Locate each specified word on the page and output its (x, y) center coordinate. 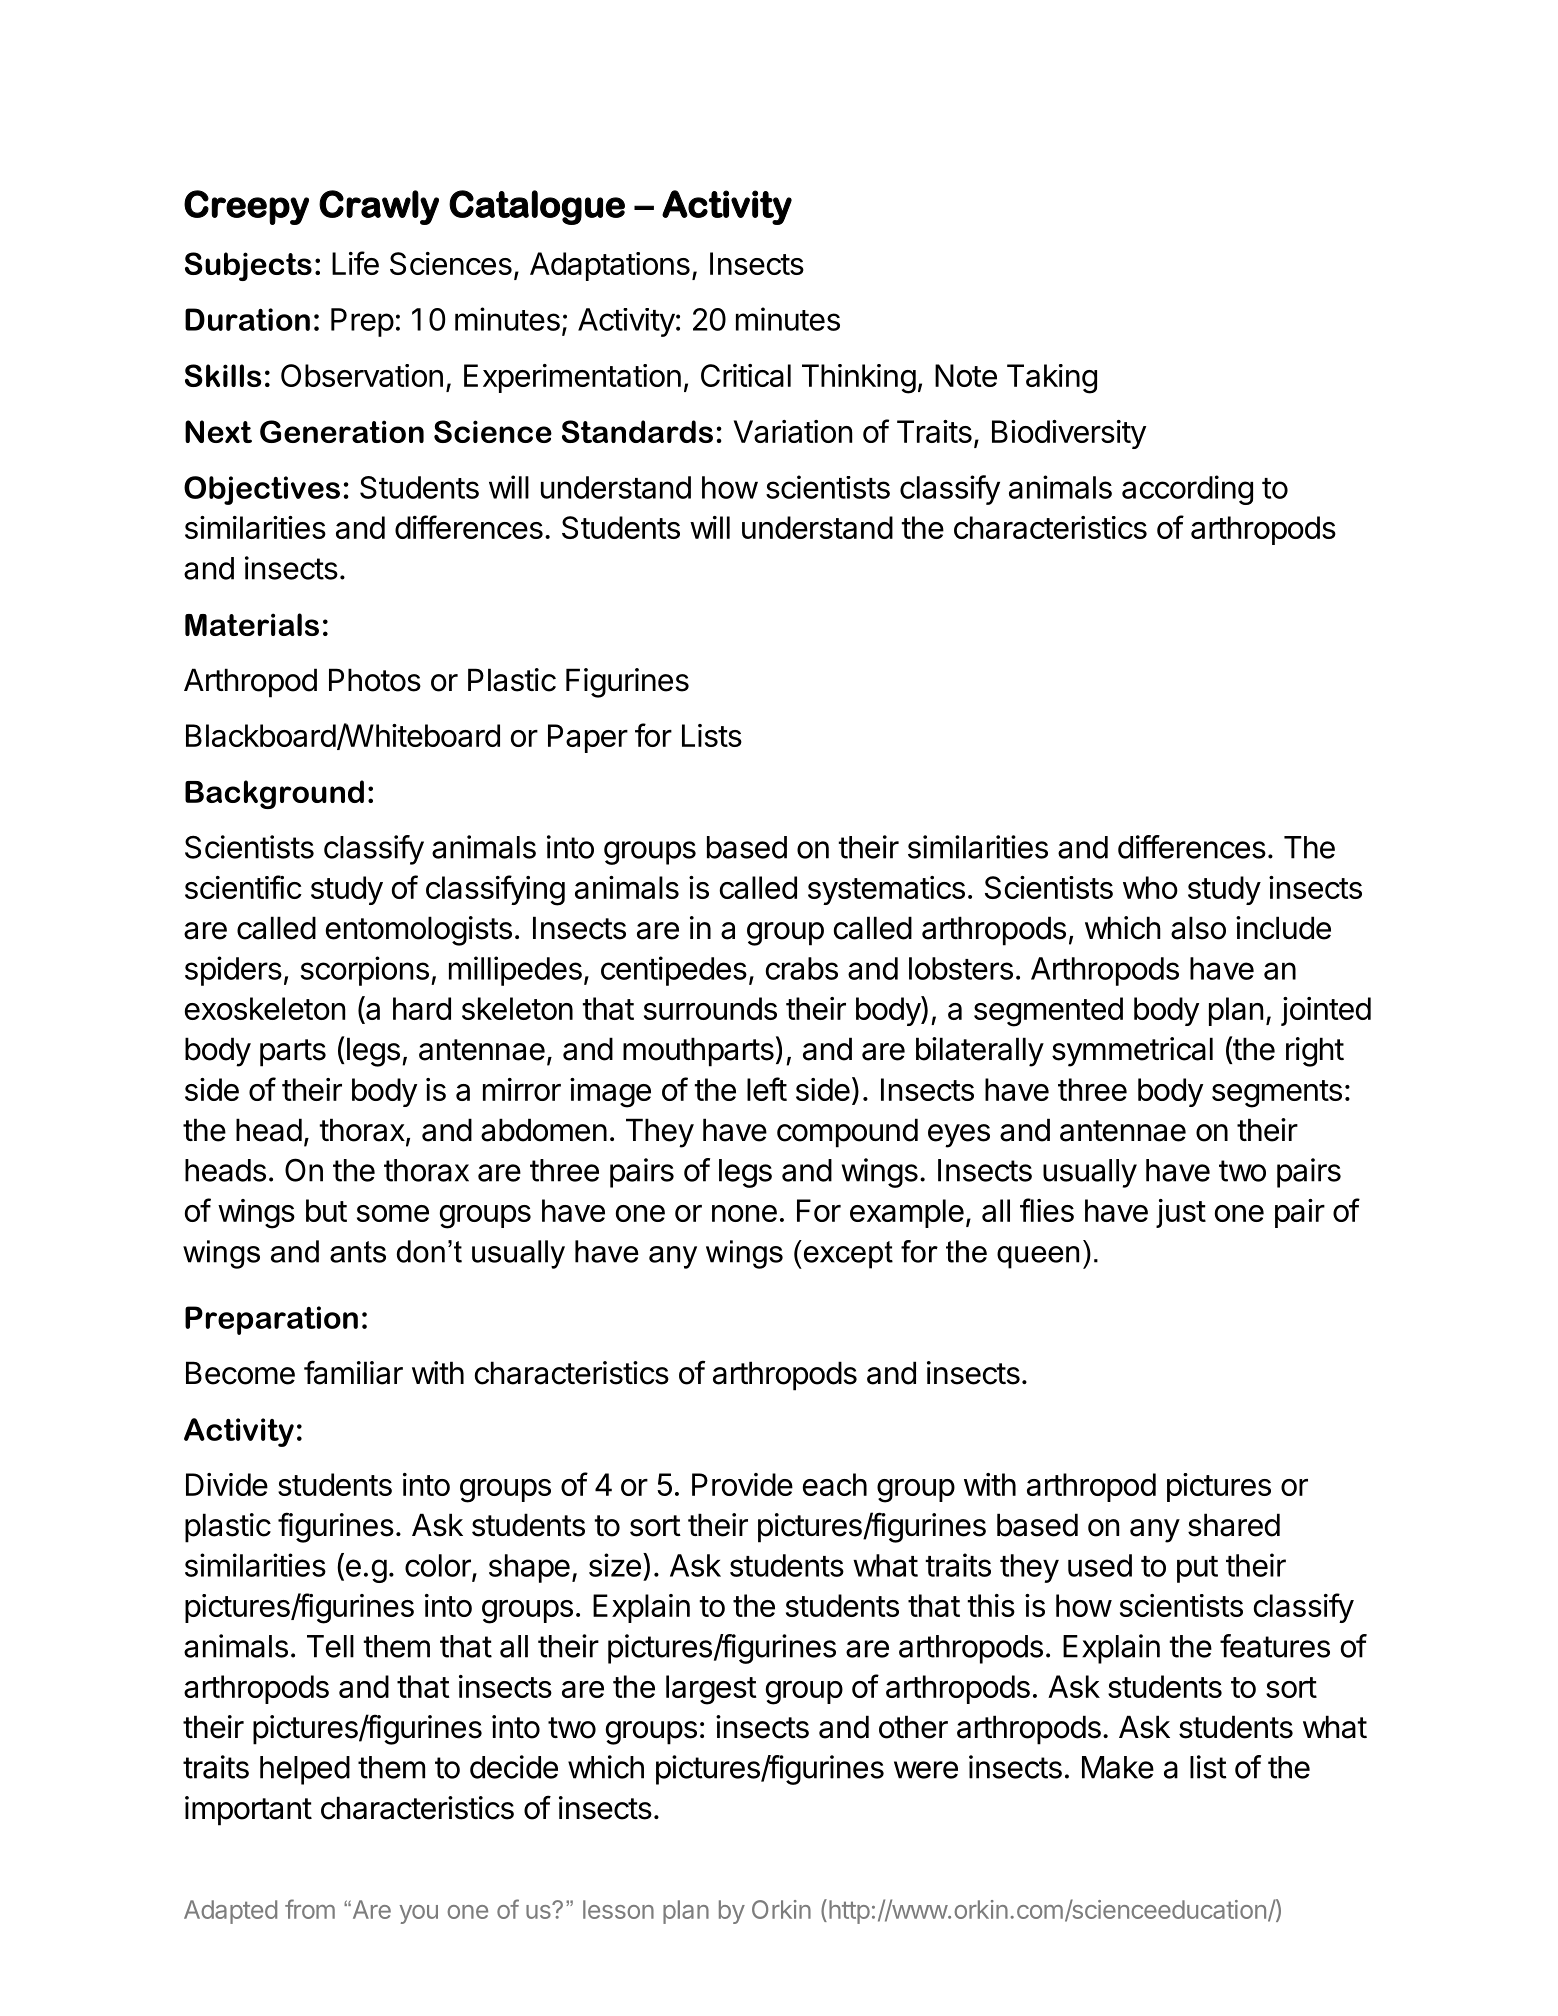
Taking (1052, 379)
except (847, 1254)
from (310, 1909)
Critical (746, 375)
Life (355, 263)
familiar (353, 1372)
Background (274, 794)
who (1150, 887)
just (1181, 1213)
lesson (618, 1909)
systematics (886, 890)
